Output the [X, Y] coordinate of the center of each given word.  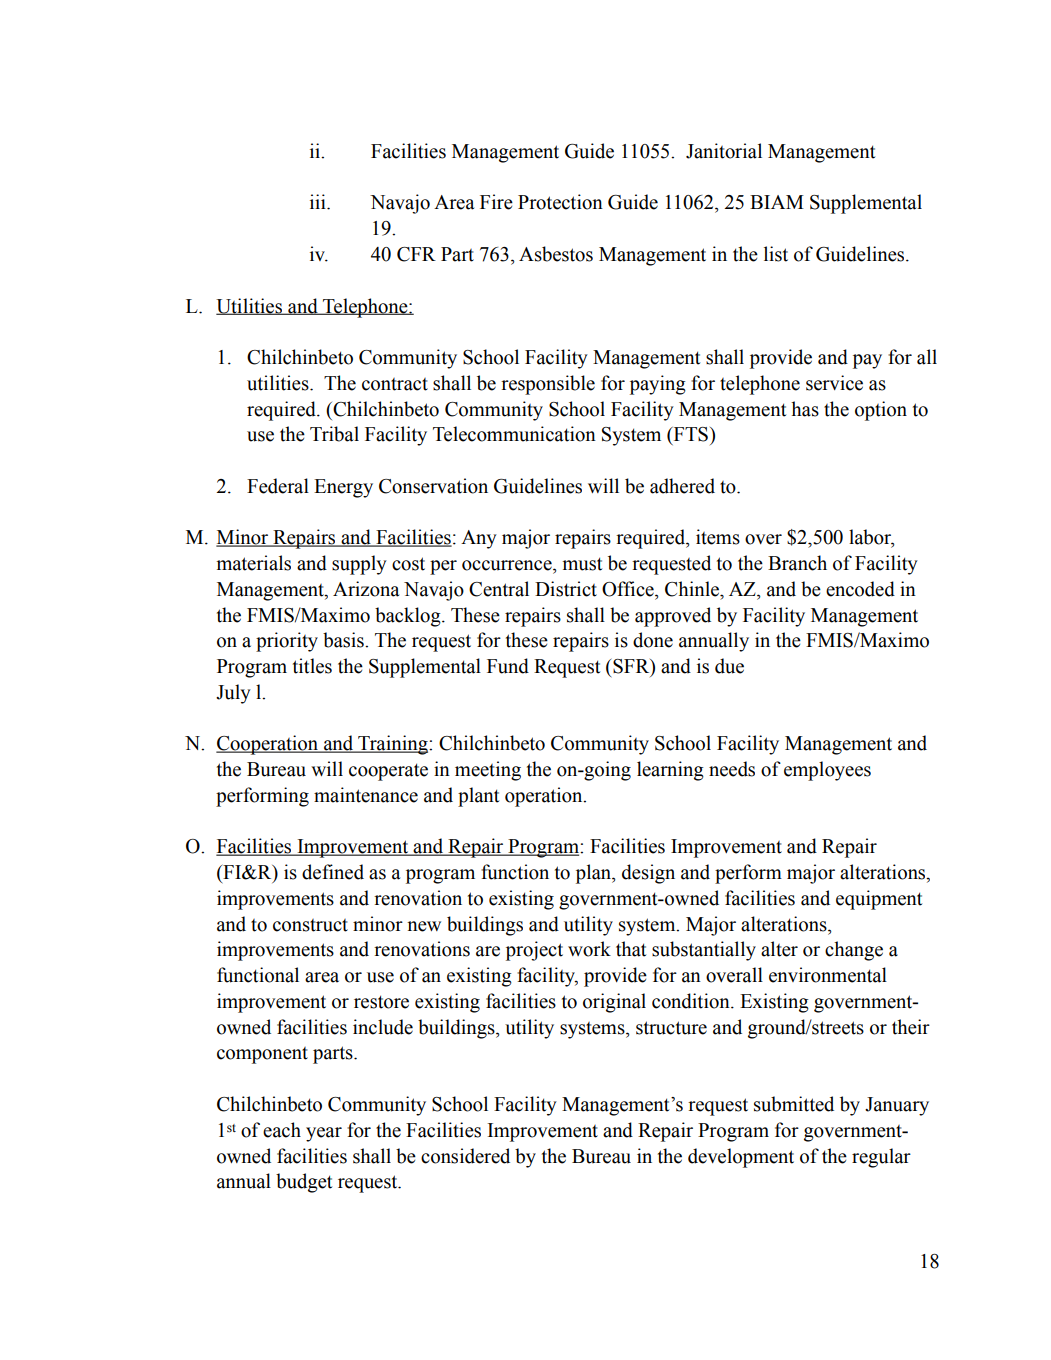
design [648, 874]
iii [319, 201]
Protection [560, 202]
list [776, 254]
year [324, 1134]
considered [465, 1156]
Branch [797, 563]
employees [827, 771]
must [582, 564]
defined [333, 872]
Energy [343, 488]
